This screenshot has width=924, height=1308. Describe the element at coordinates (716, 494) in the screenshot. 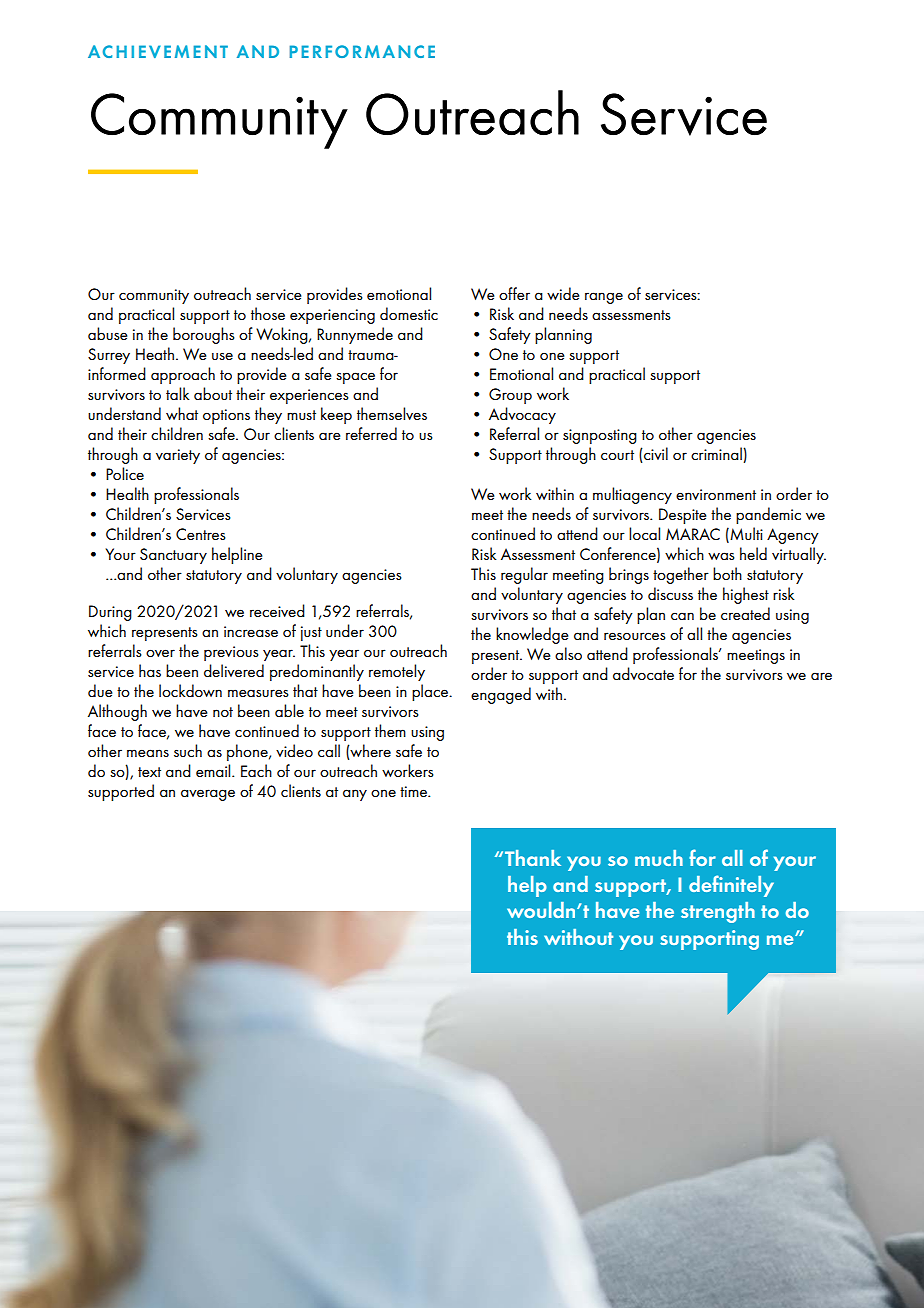

I see `environment` at that location.
